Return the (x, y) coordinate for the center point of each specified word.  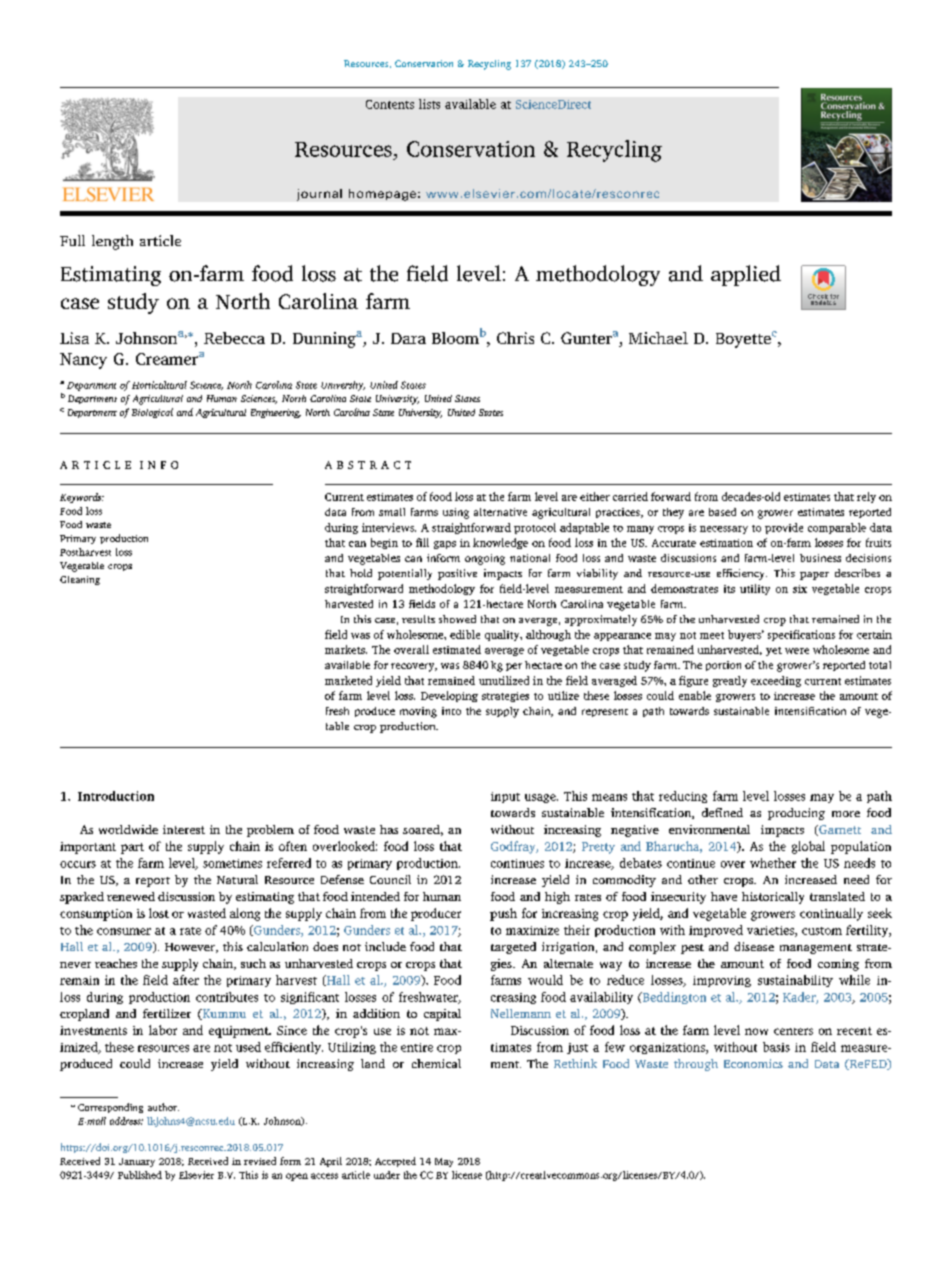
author (163, 1107)
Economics (753, 1063)
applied (746, 275)
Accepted (395, 1162)
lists (429, 104)
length (112, 242)
